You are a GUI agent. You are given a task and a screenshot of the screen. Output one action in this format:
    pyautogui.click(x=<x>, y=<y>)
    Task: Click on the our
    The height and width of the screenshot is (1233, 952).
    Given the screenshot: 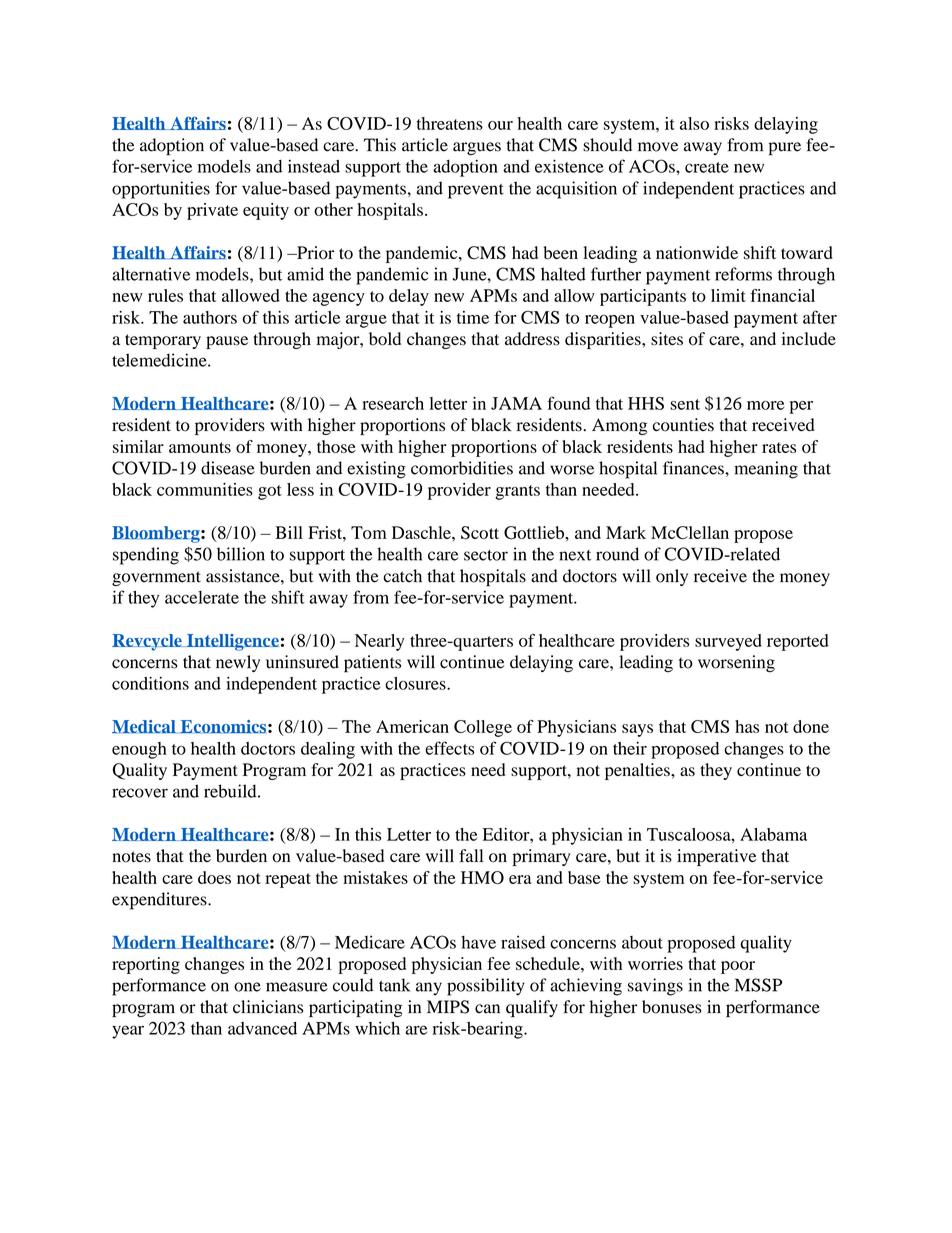 What is the action you would take?
    pyautogui.click(x=500, y=125)
